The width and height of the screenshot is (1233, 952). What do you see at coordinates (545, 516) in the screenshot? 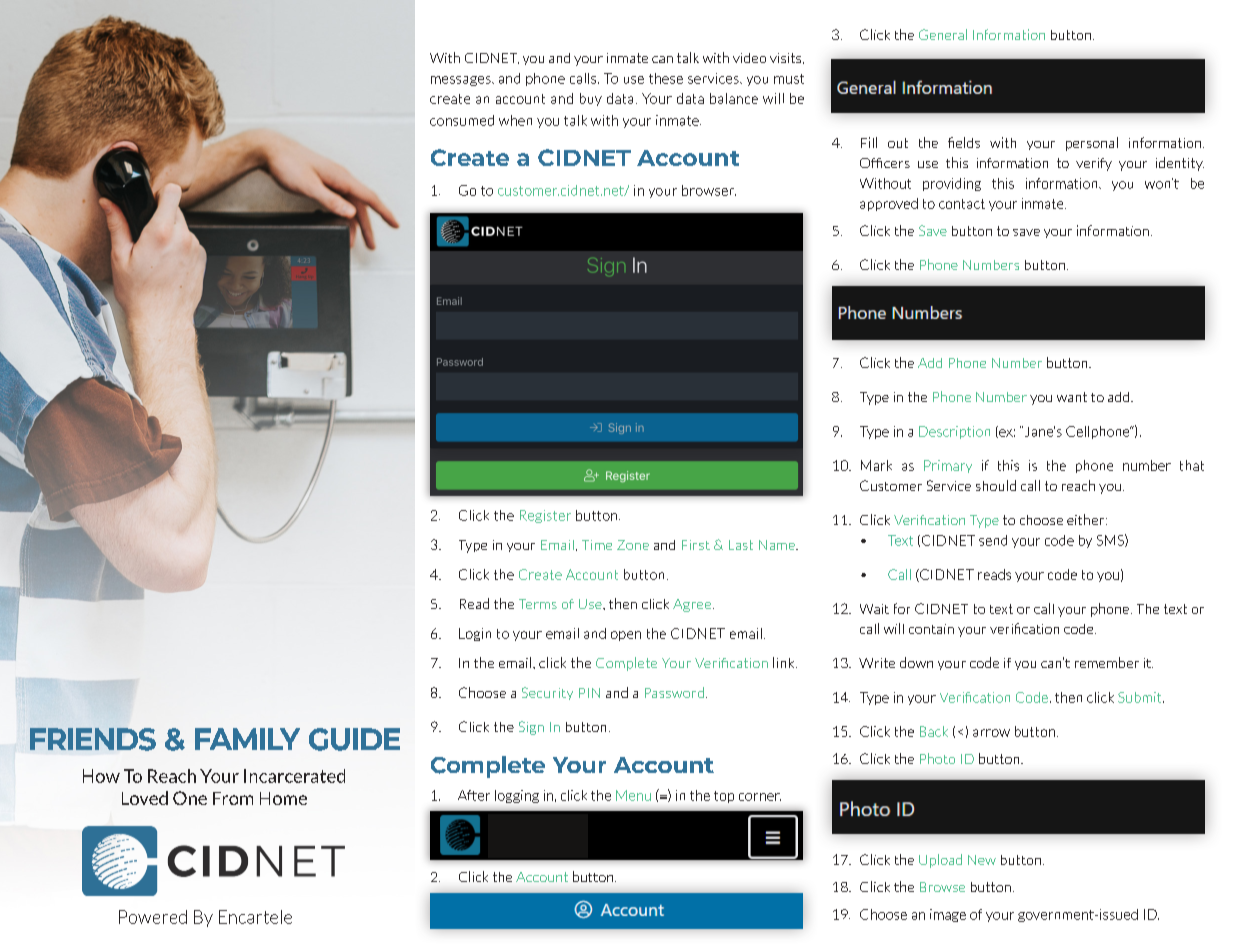
I see `Register` at bounding box center [545, 516].
